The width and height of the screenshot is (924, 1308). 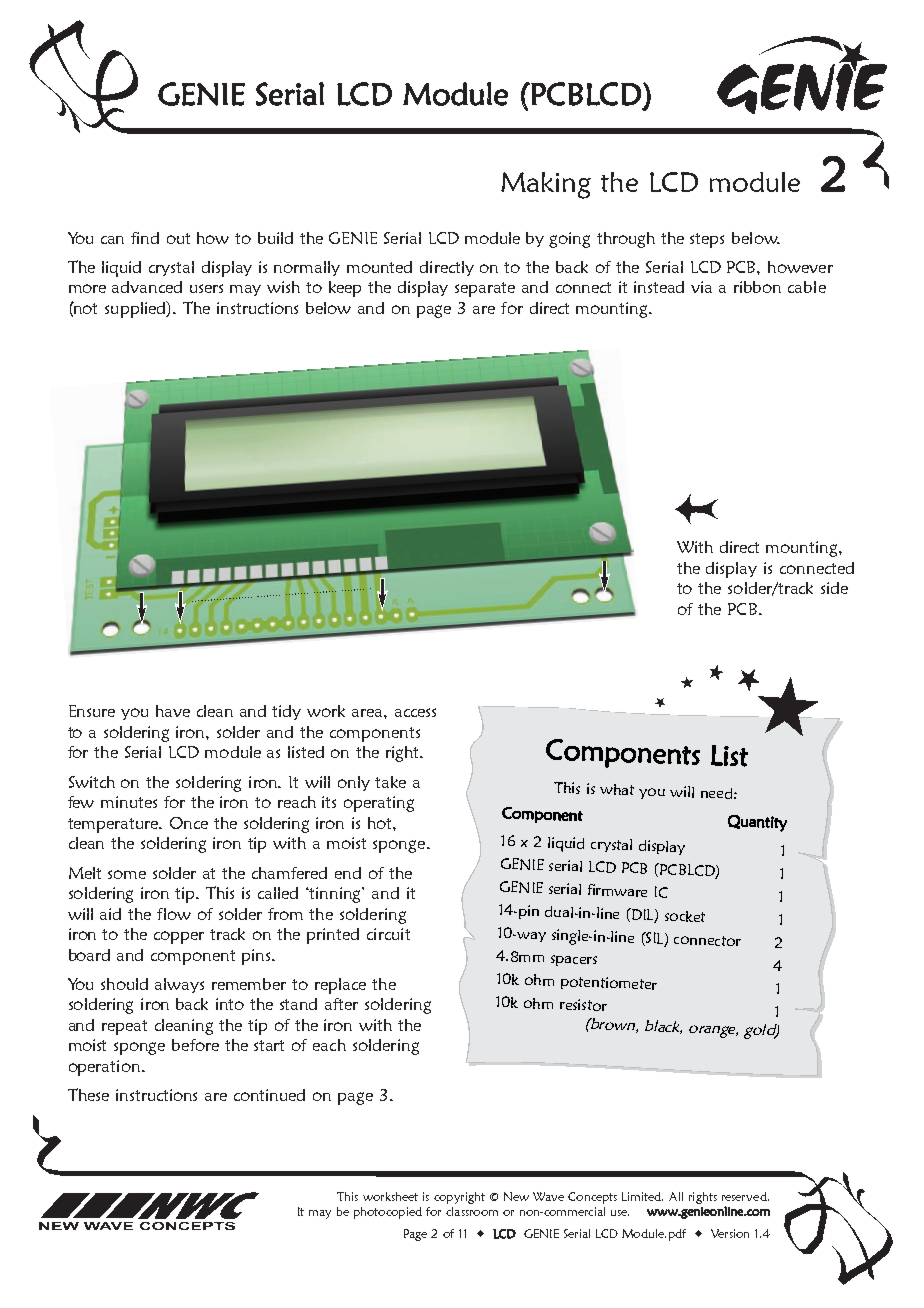 I want to click on access, so click(x=415, y=712).
